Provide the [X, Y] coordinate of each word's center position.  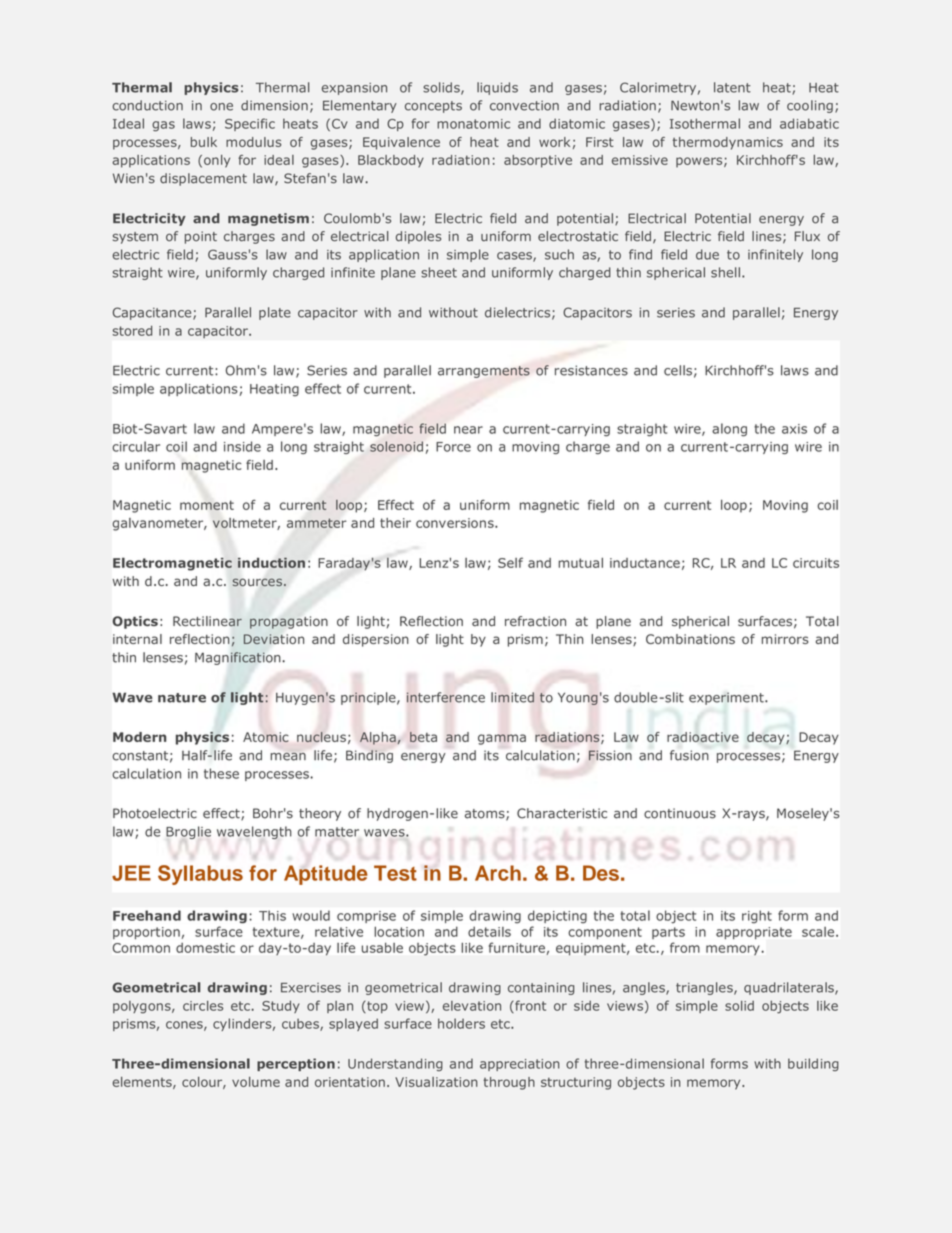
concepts [433, 107]
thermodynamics [728, 143]
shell [725, 272]
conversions [456, 523]
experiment [727, 698]
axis [794, 429]
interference [446, 697]
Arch [498, 873]
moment [207, 505]
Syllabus [200, 875]
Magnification [239, 658]
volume [256, 1082]
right [757, 916]
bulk [204, 142]
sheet [439, 272]
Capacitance [153, 313]
